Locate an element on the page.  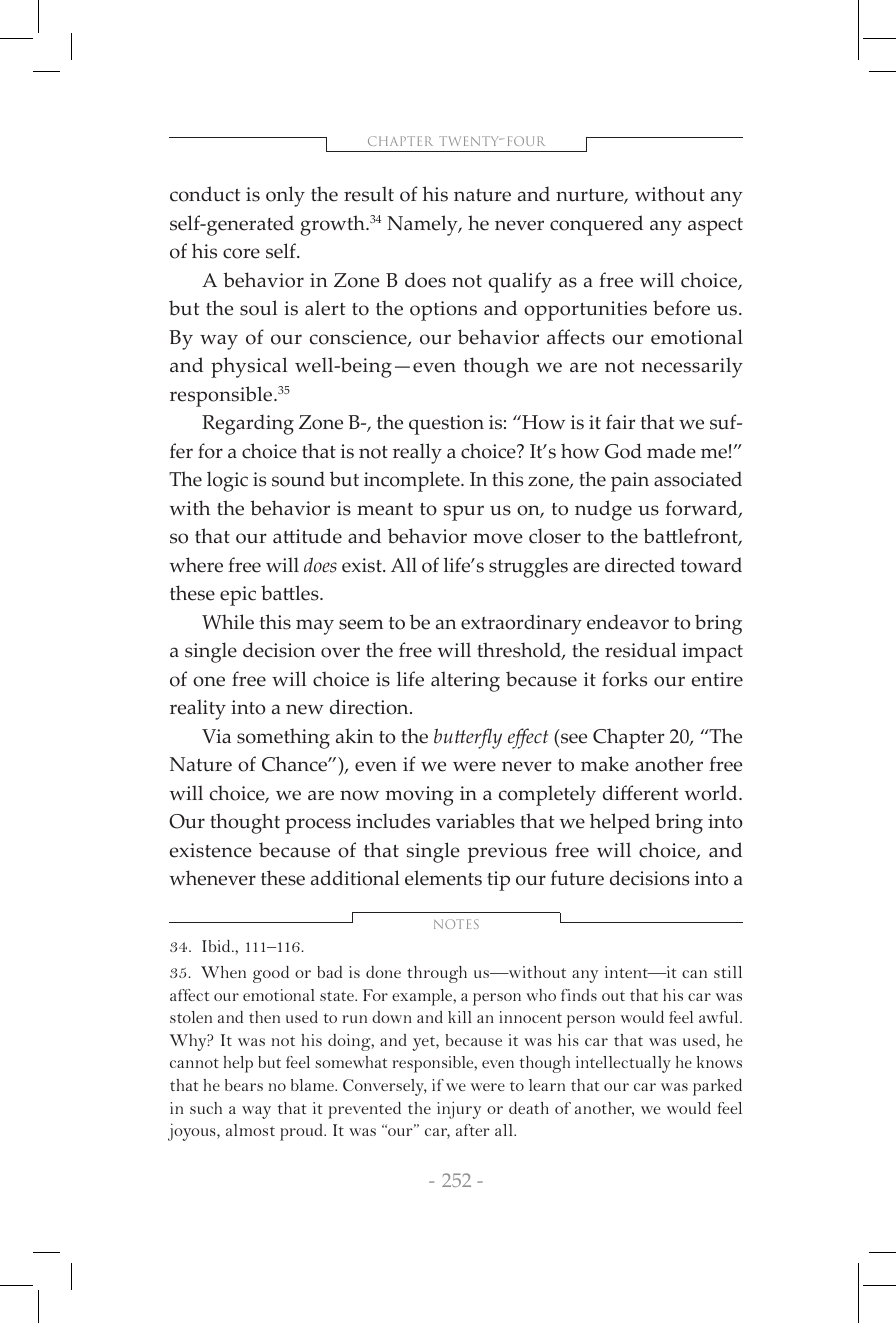
bears is located at coordinates (244, 1085).
